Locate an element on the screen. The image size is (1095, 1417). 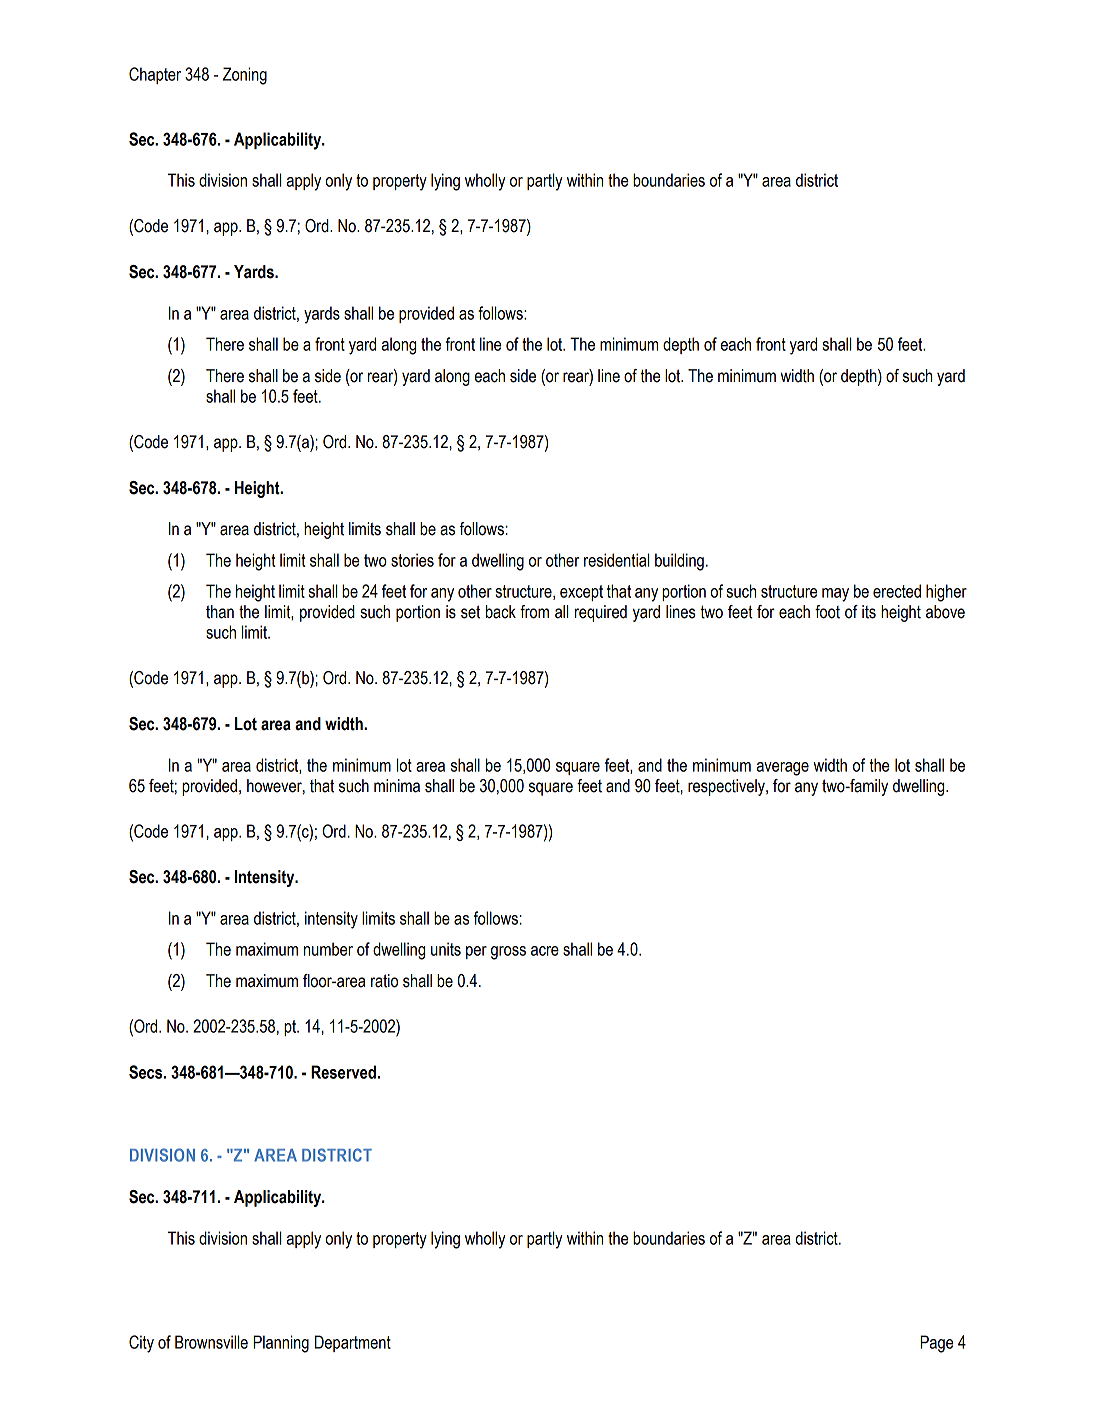
Brownsville is located at coordinates (211, 1342).
